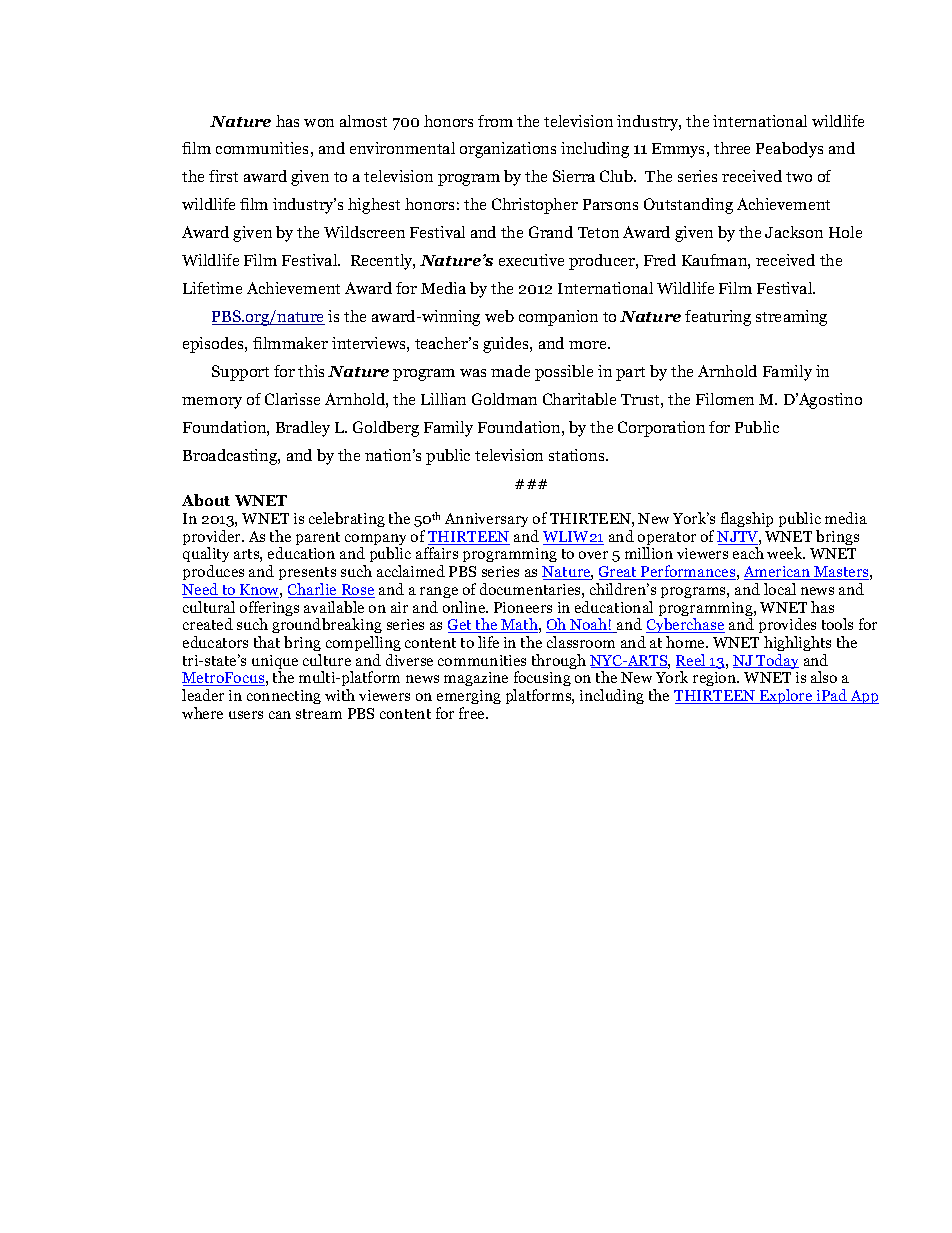 The width and height of the screenshot is (952, 1233). Describe the element at coordinates (508, 150) in the screenshot. I see `organizations` at that location.
